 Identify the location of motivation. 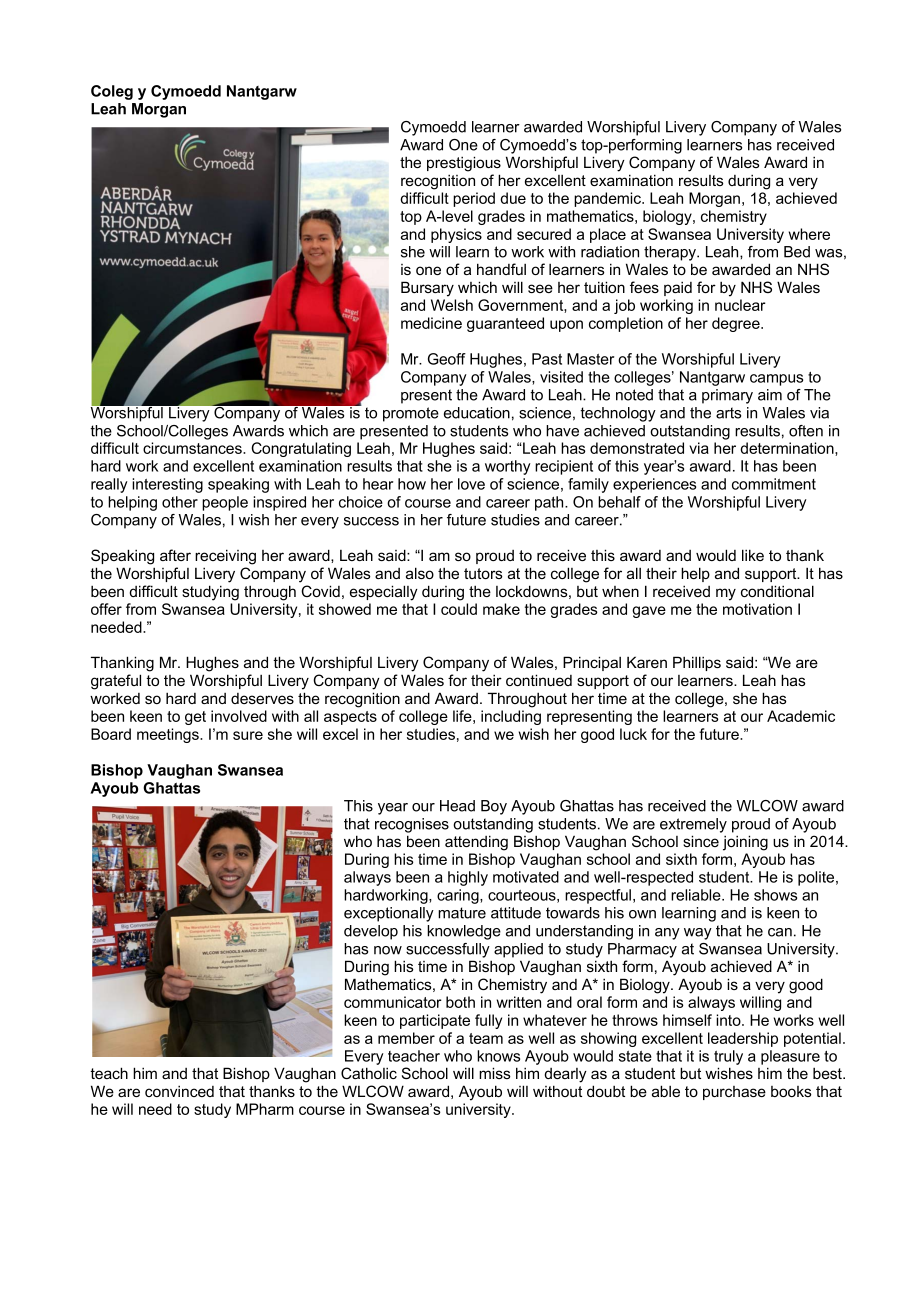
(757, 609).
